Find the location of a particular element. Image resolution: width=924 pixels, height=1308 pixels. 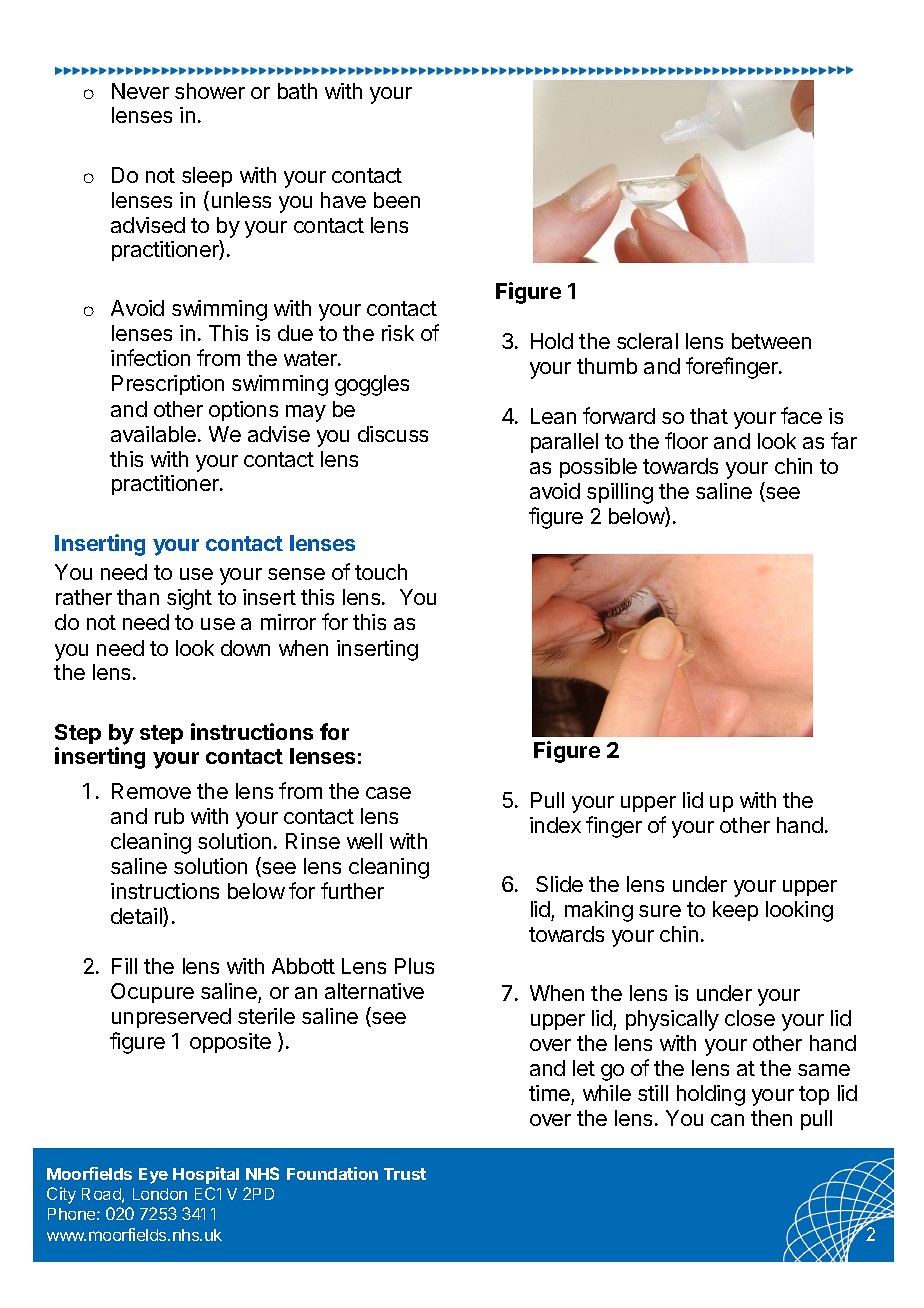

been is located at coordinates (397, 200).
